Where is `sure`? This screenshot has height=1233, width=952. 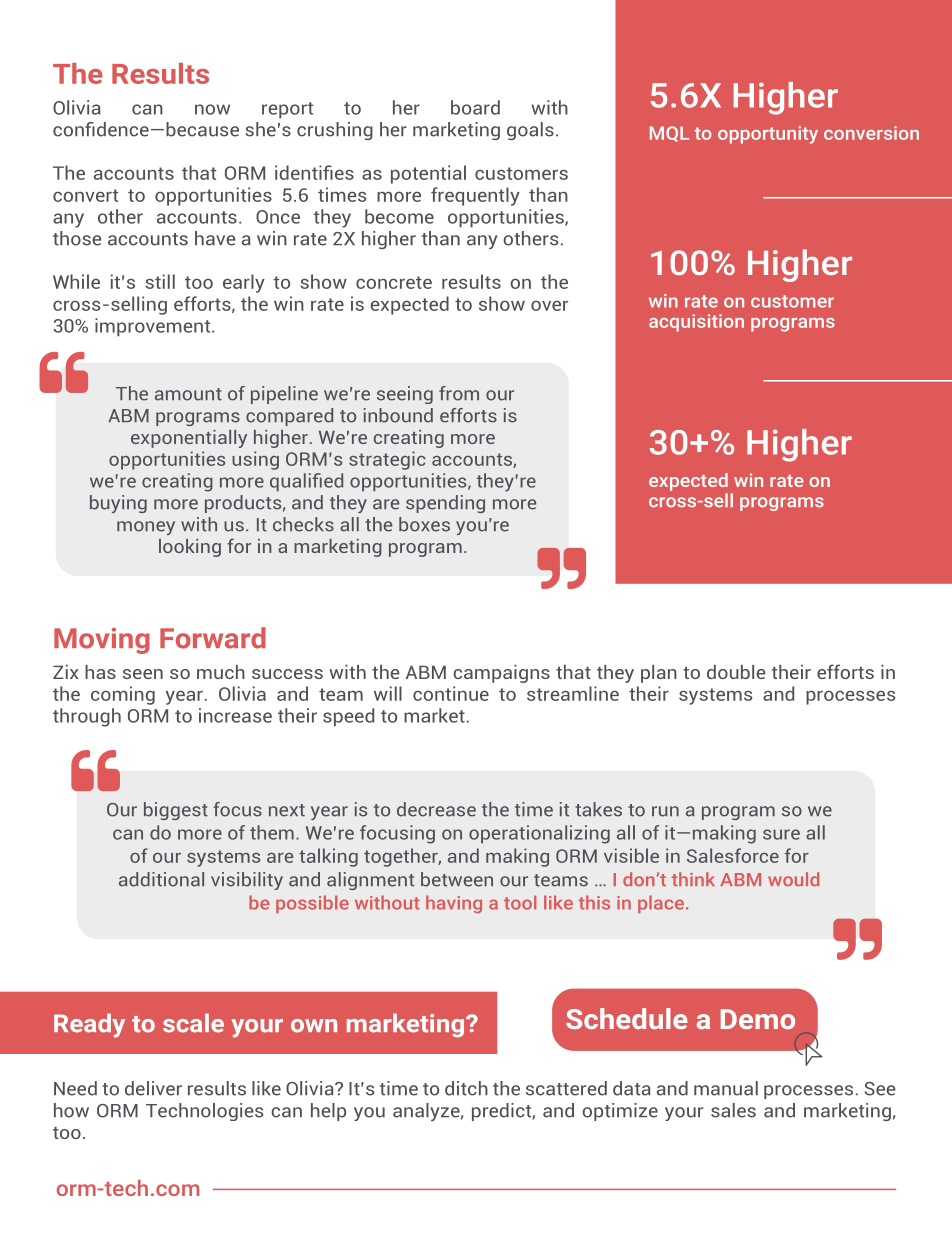 sure is located at coordinates (781, 834).
